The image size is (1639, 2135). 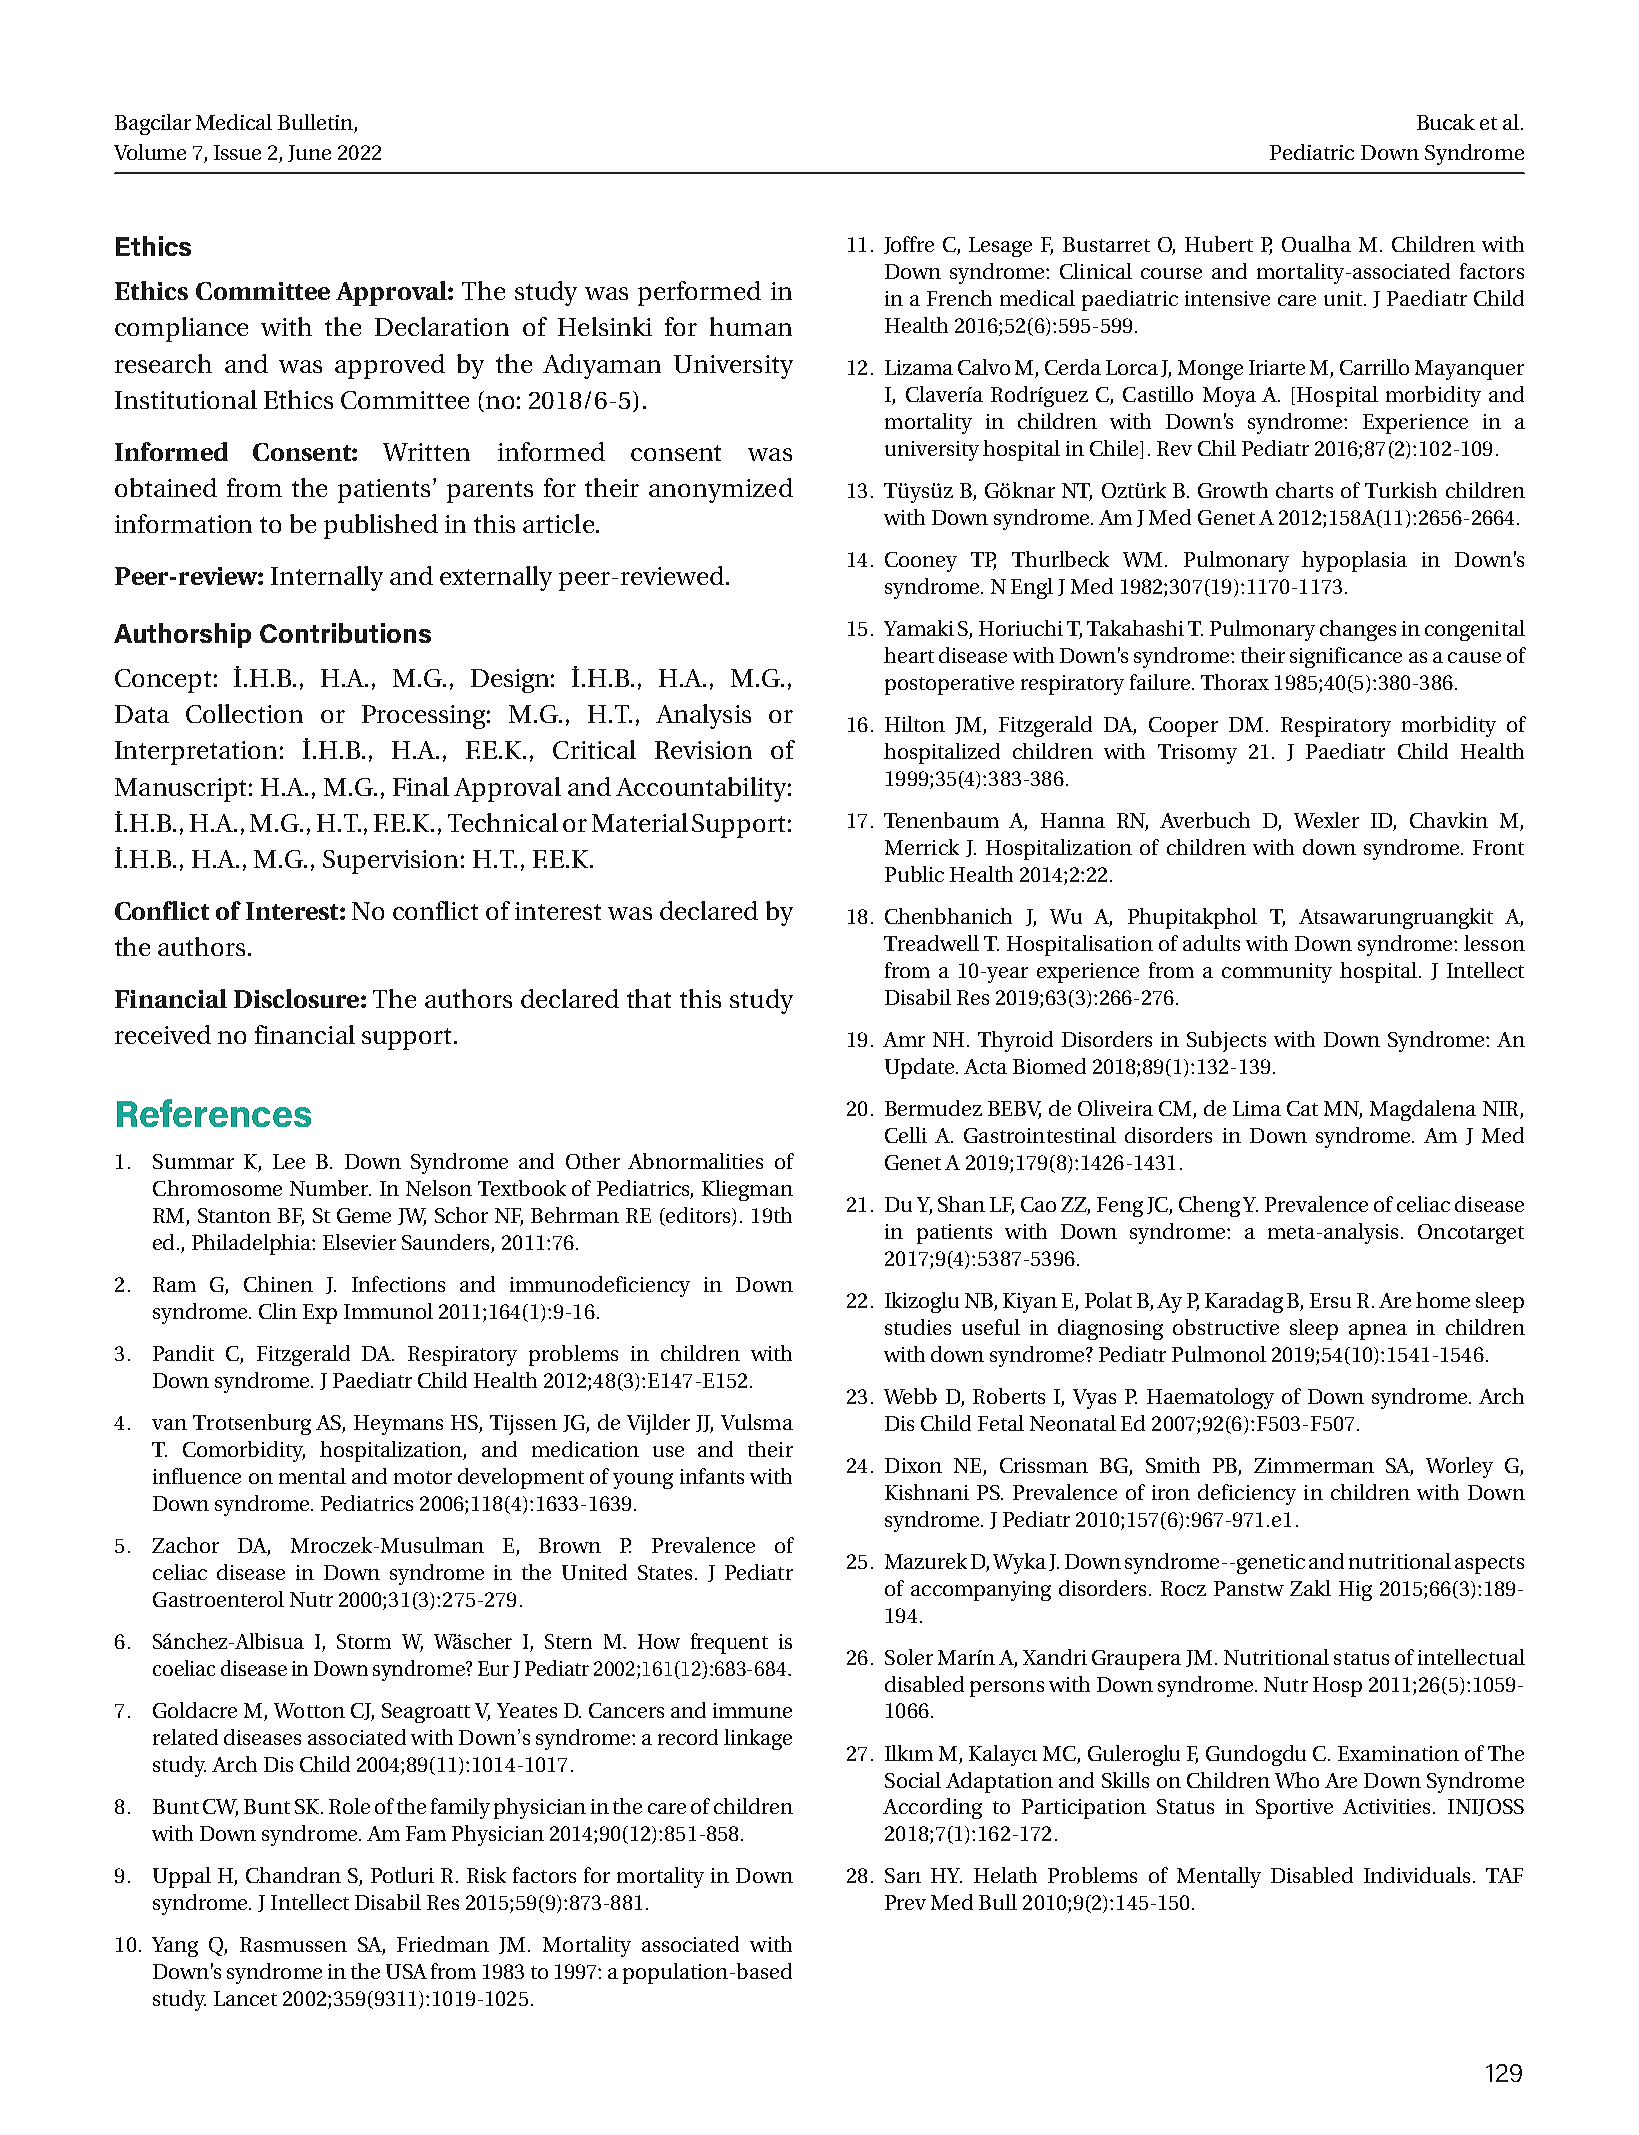 What do you see at coordinates (309, 153) in the image?
I see `June` at bounding box center [309, 153].
